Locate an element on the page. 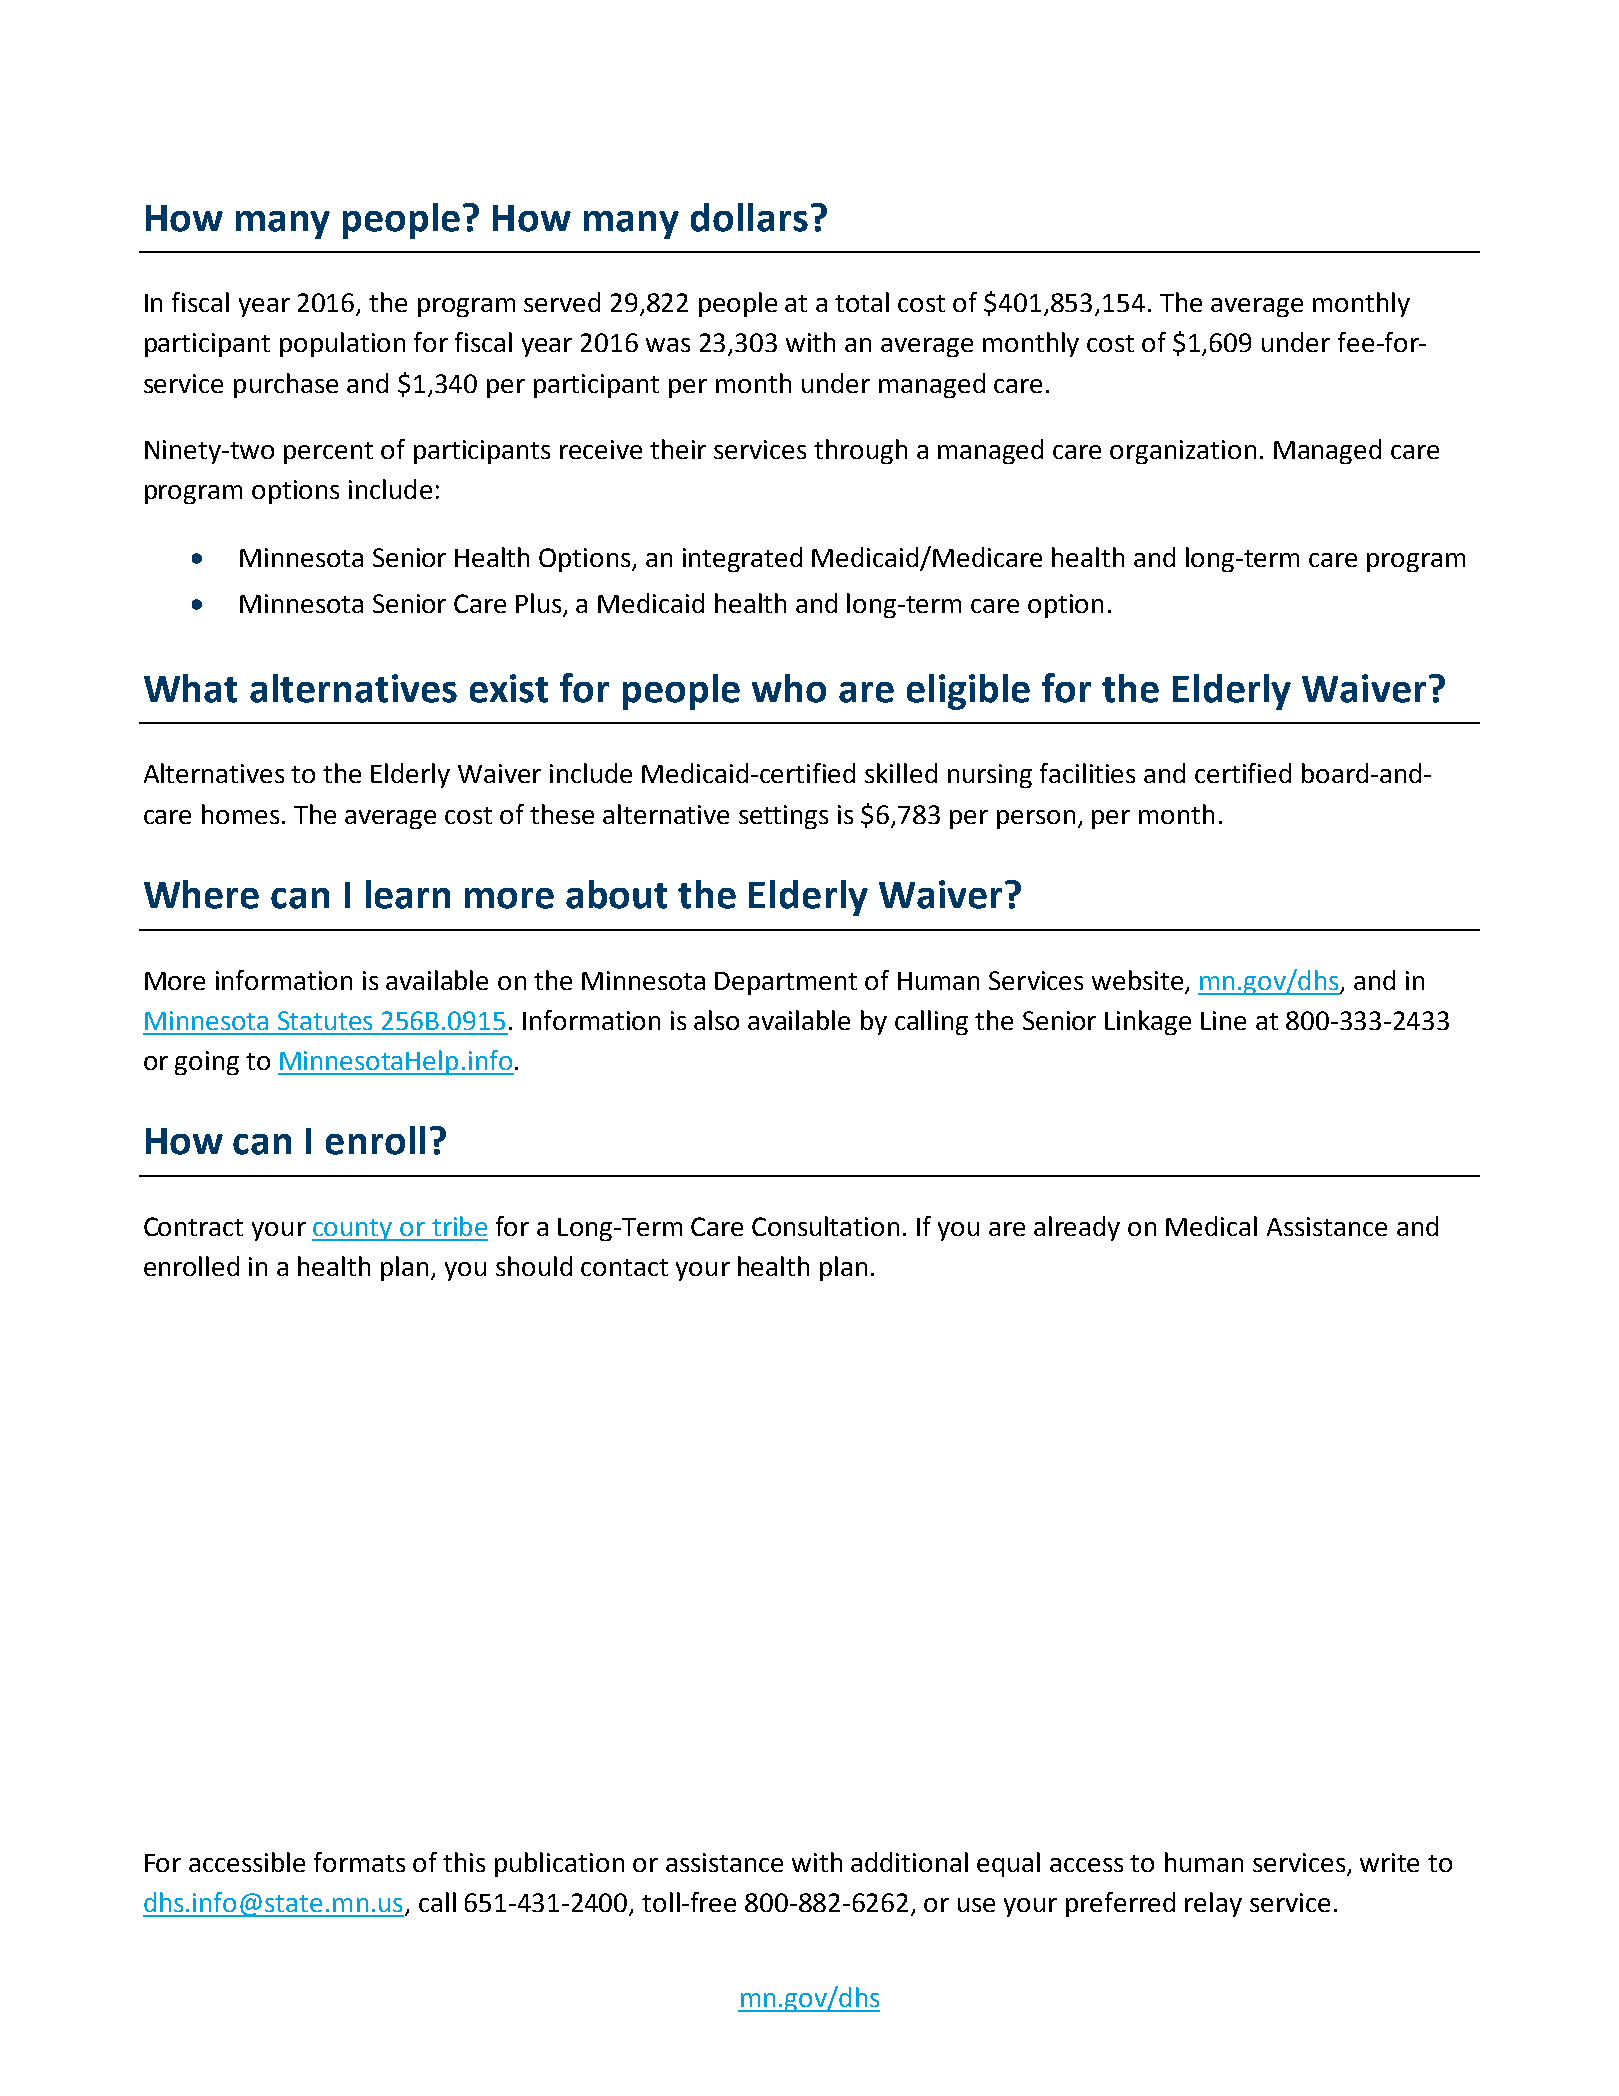 The width and height of the image is (1619, 2096). population is located at coordinates (342, 344).
